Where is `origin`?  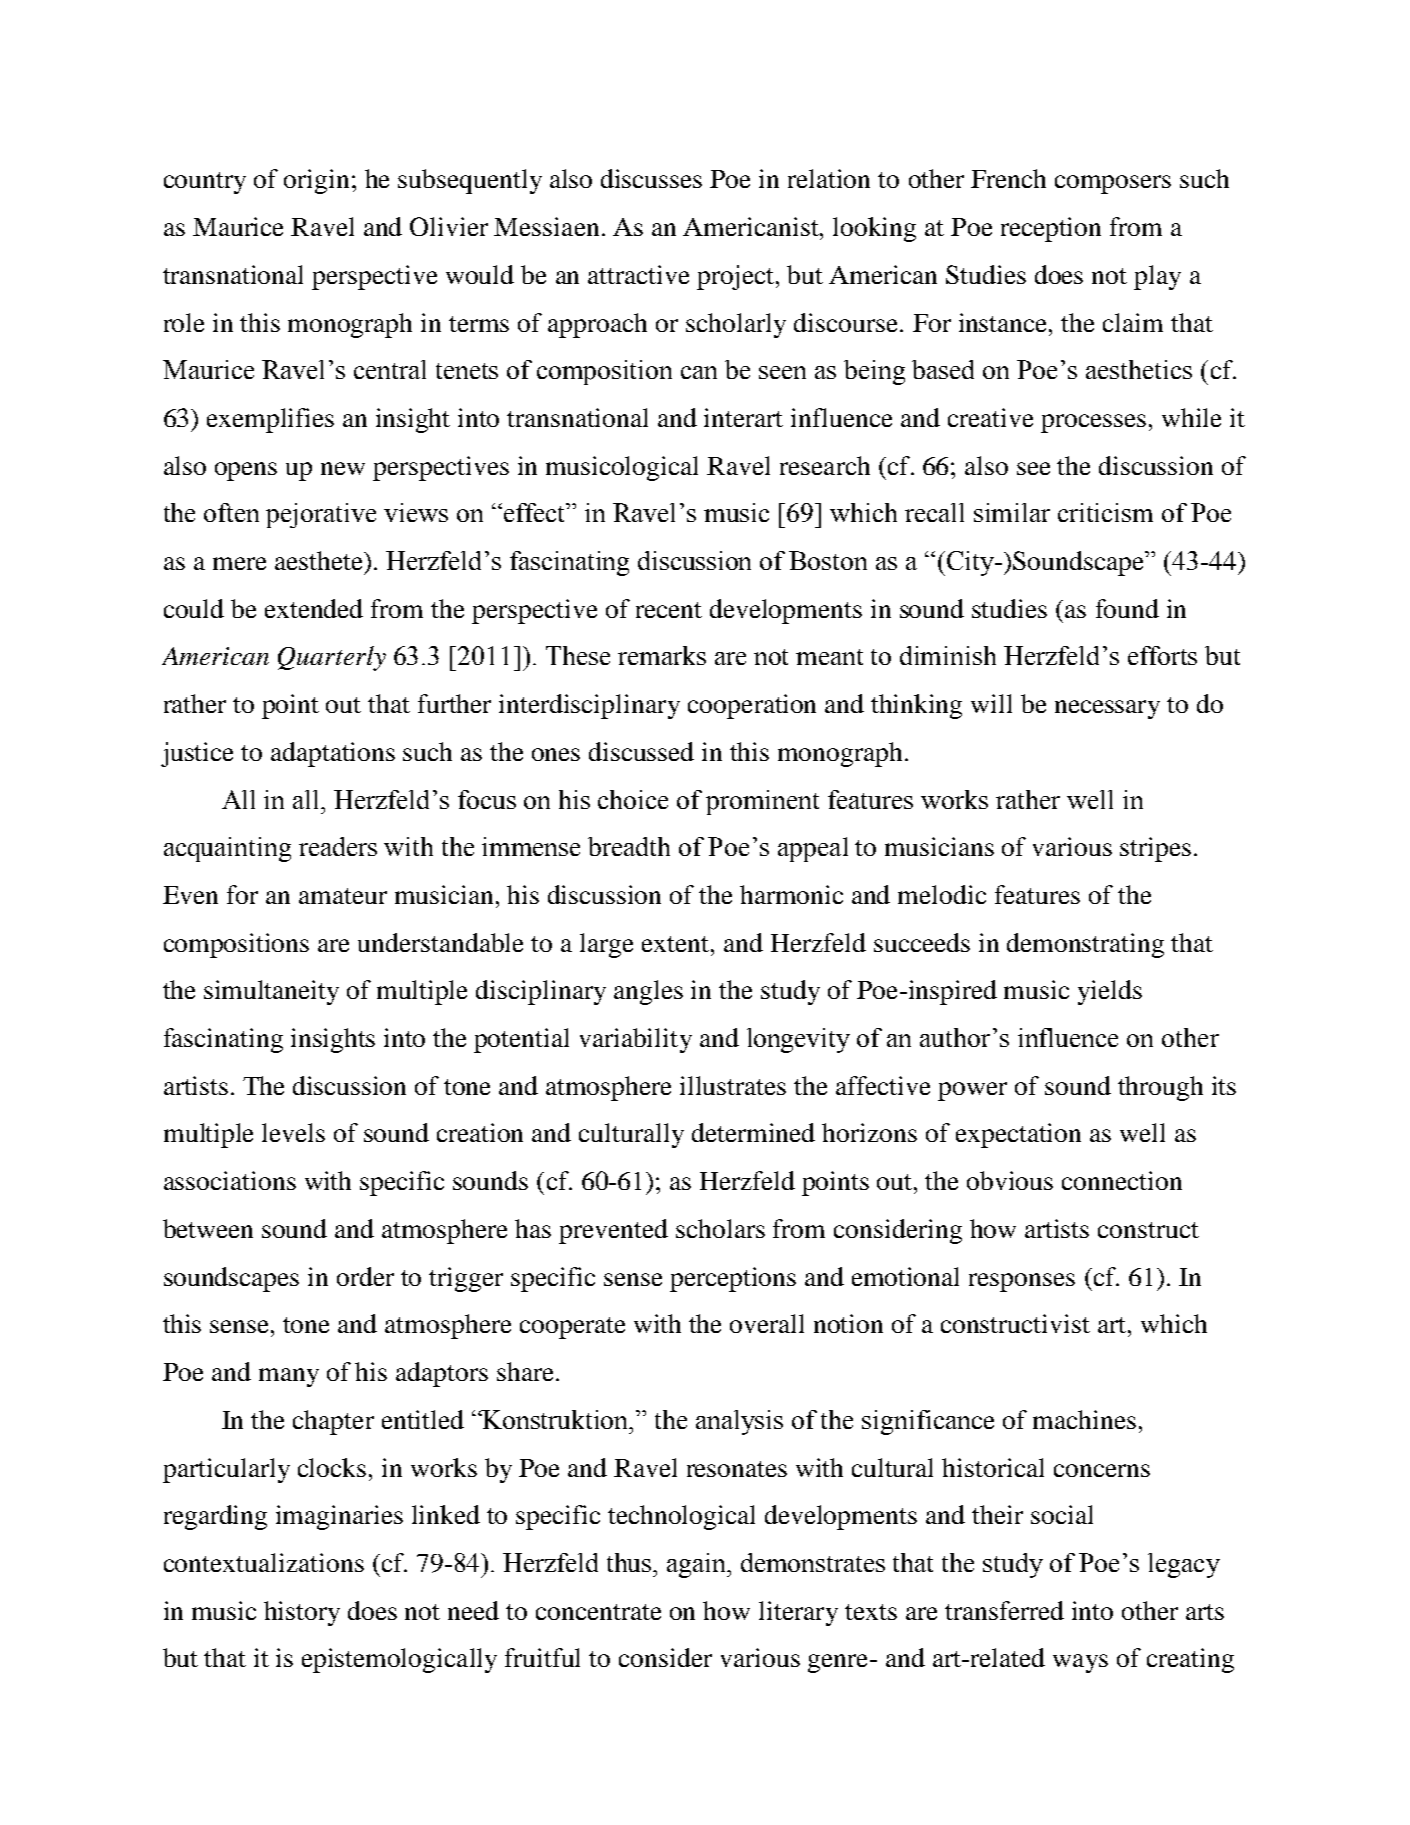 origin is located at coordinates (316, 181).
